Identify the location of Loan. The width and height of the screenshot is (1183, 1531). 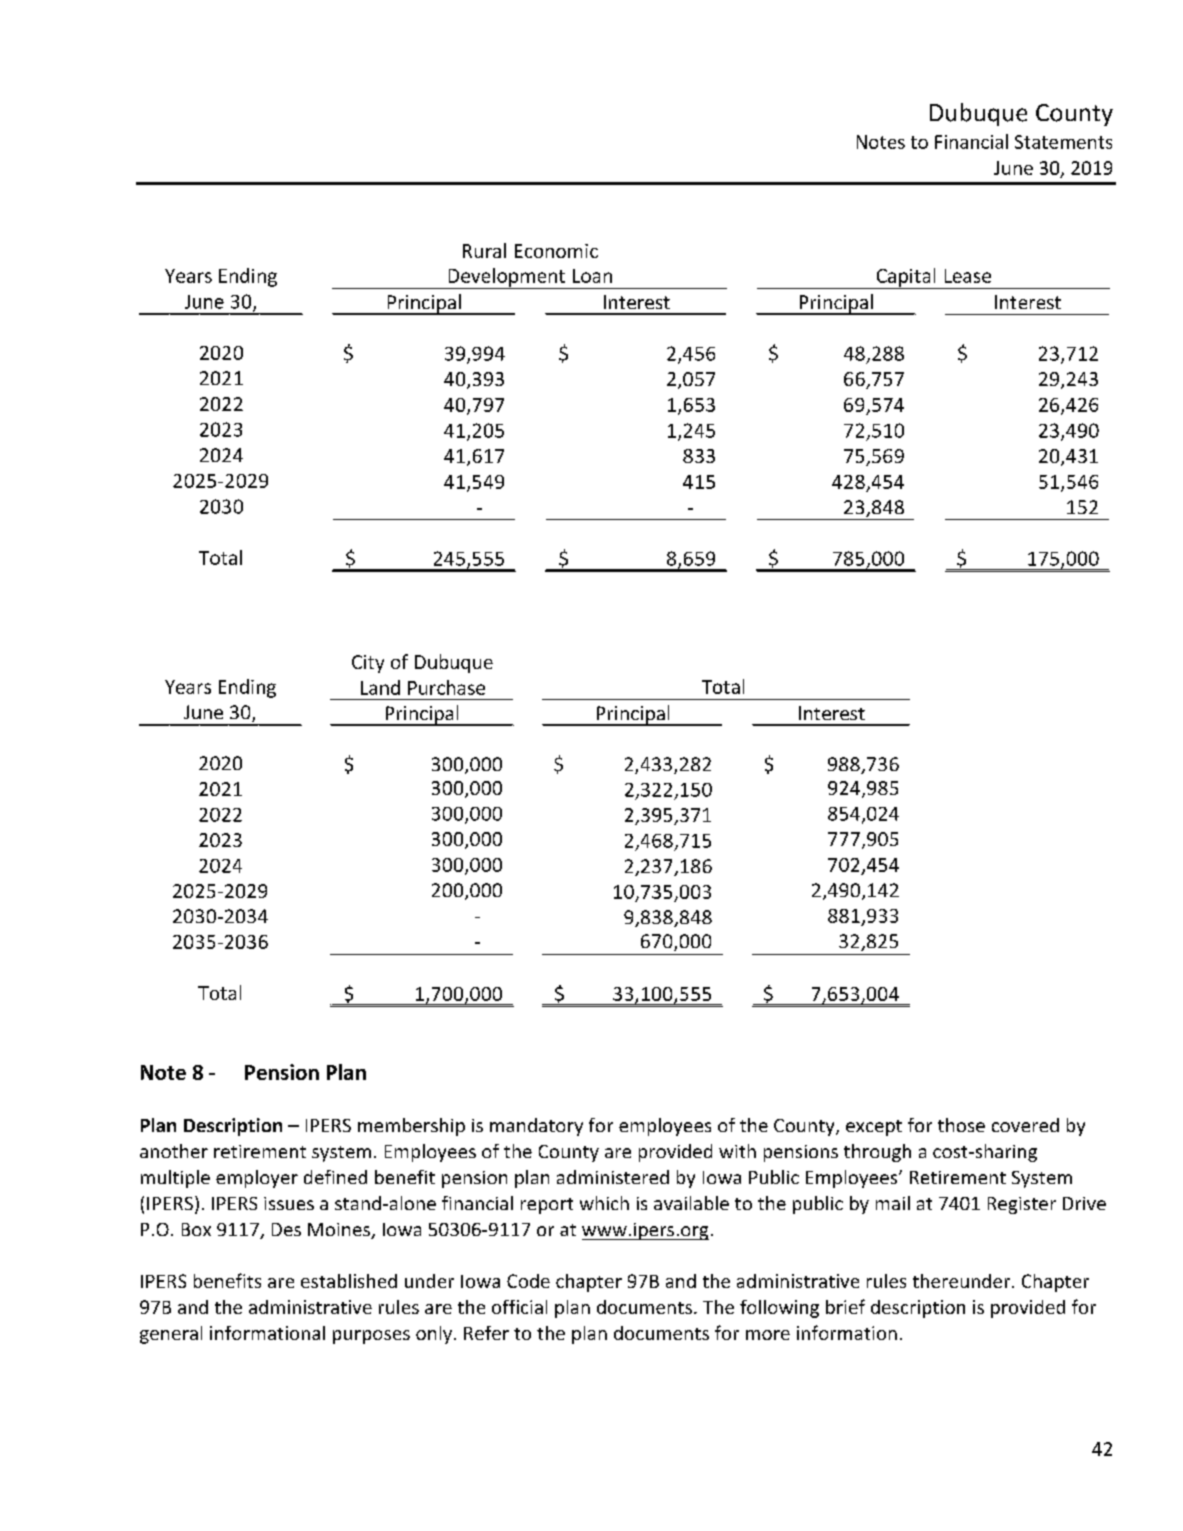
(592, 276).
